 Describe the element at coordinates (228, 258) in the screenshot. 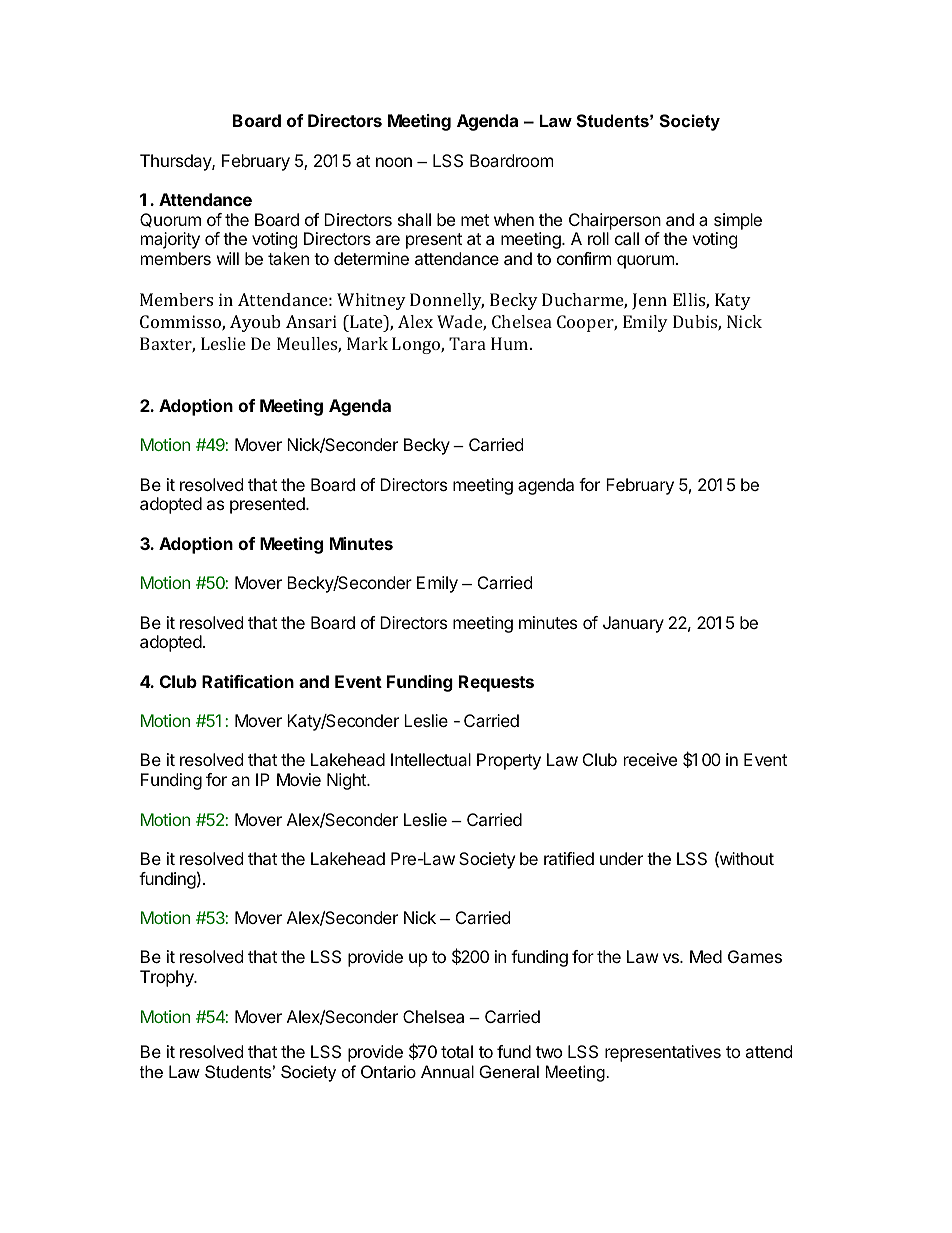

I see `will` at that location.
